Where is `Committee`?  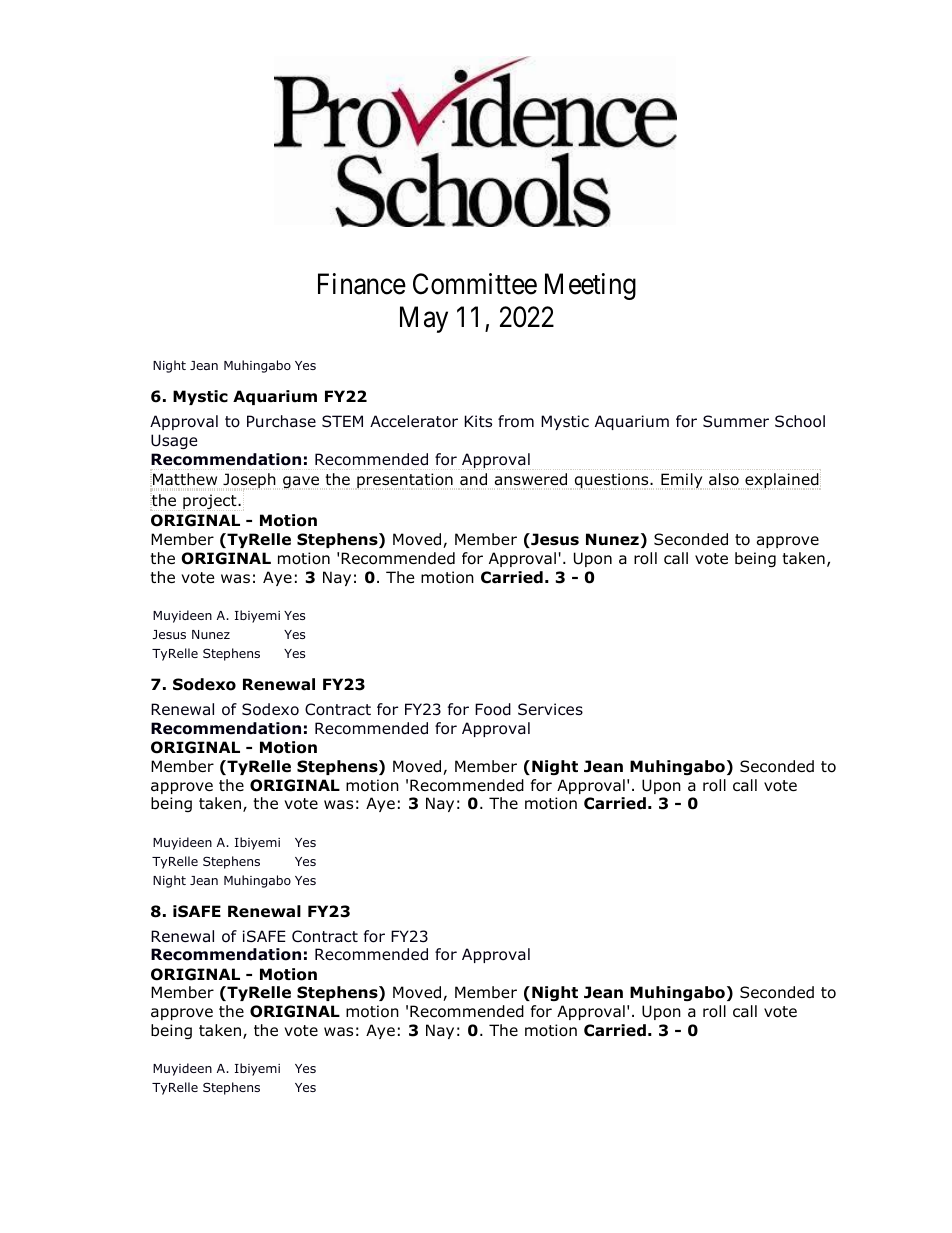 Committee is located at coordinates (475, 284).
